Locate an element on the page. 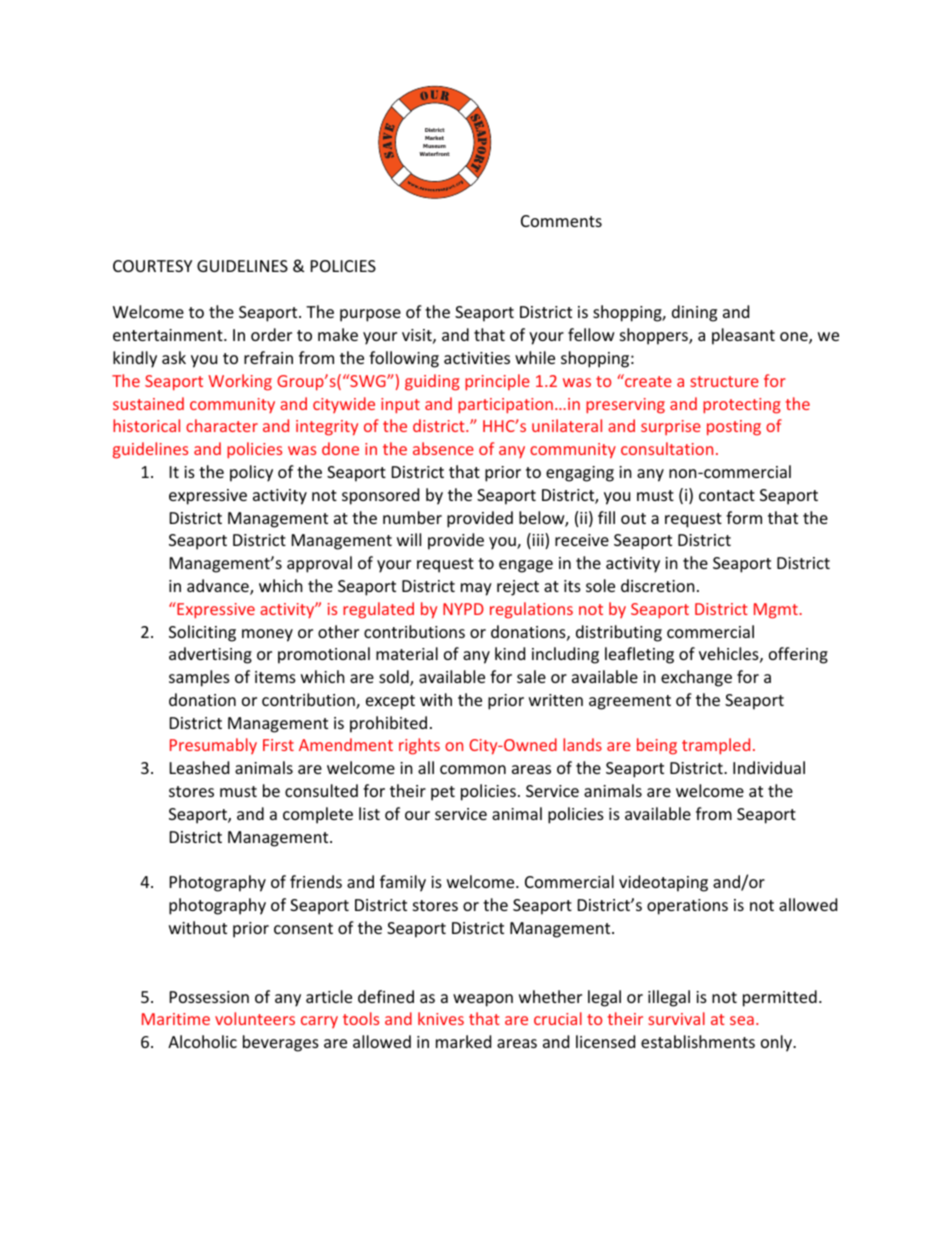 This image has width=952, height=1233. structure is located at coordinates (724, 381).
